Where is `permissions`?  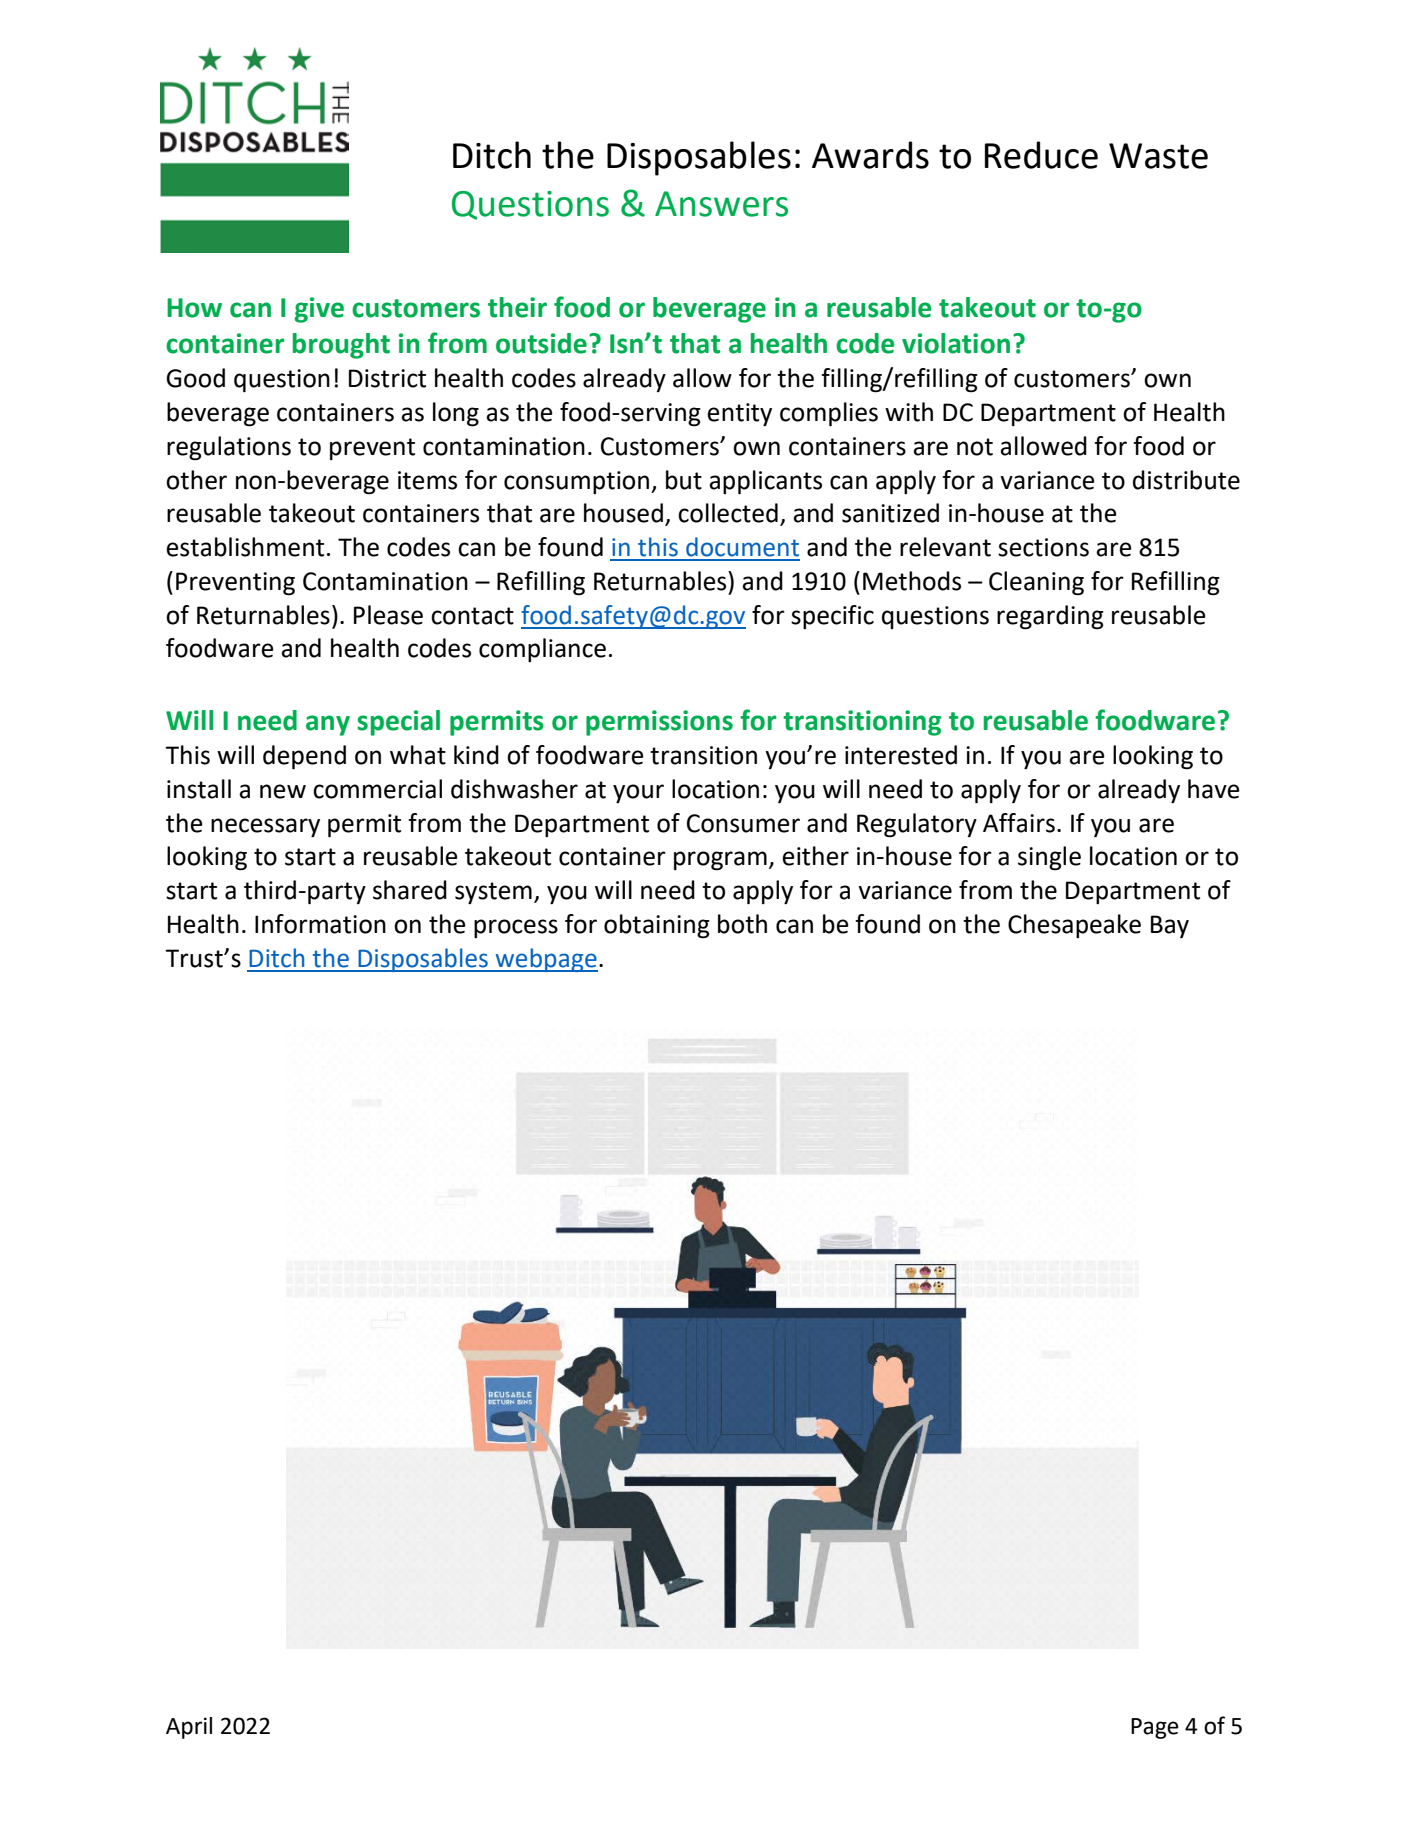
permissions is located at coordinates (659, 723).
